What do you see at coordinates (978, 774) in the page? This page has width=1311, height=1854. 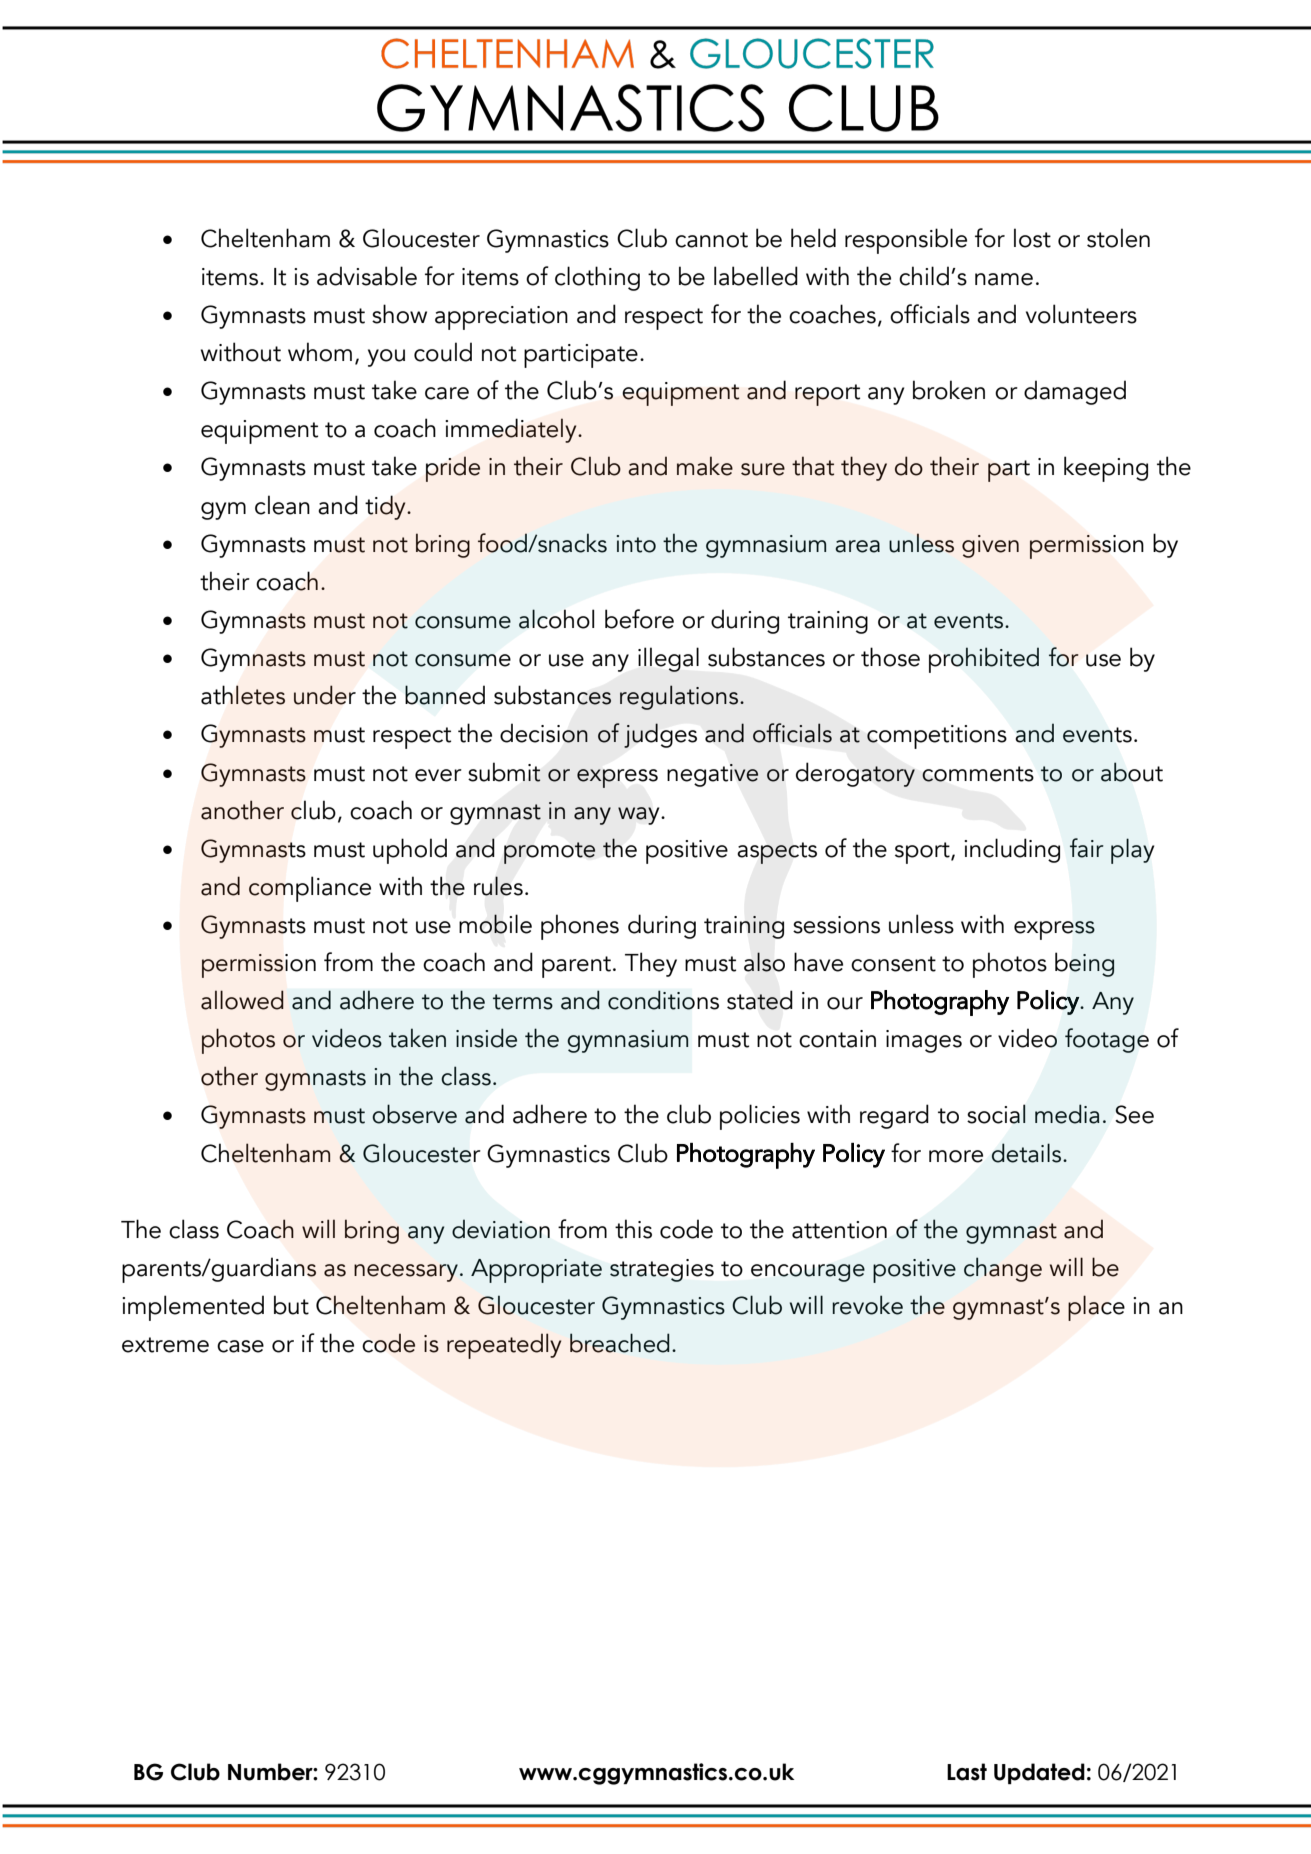 I see `comments` at bounding box center [978, 774].
